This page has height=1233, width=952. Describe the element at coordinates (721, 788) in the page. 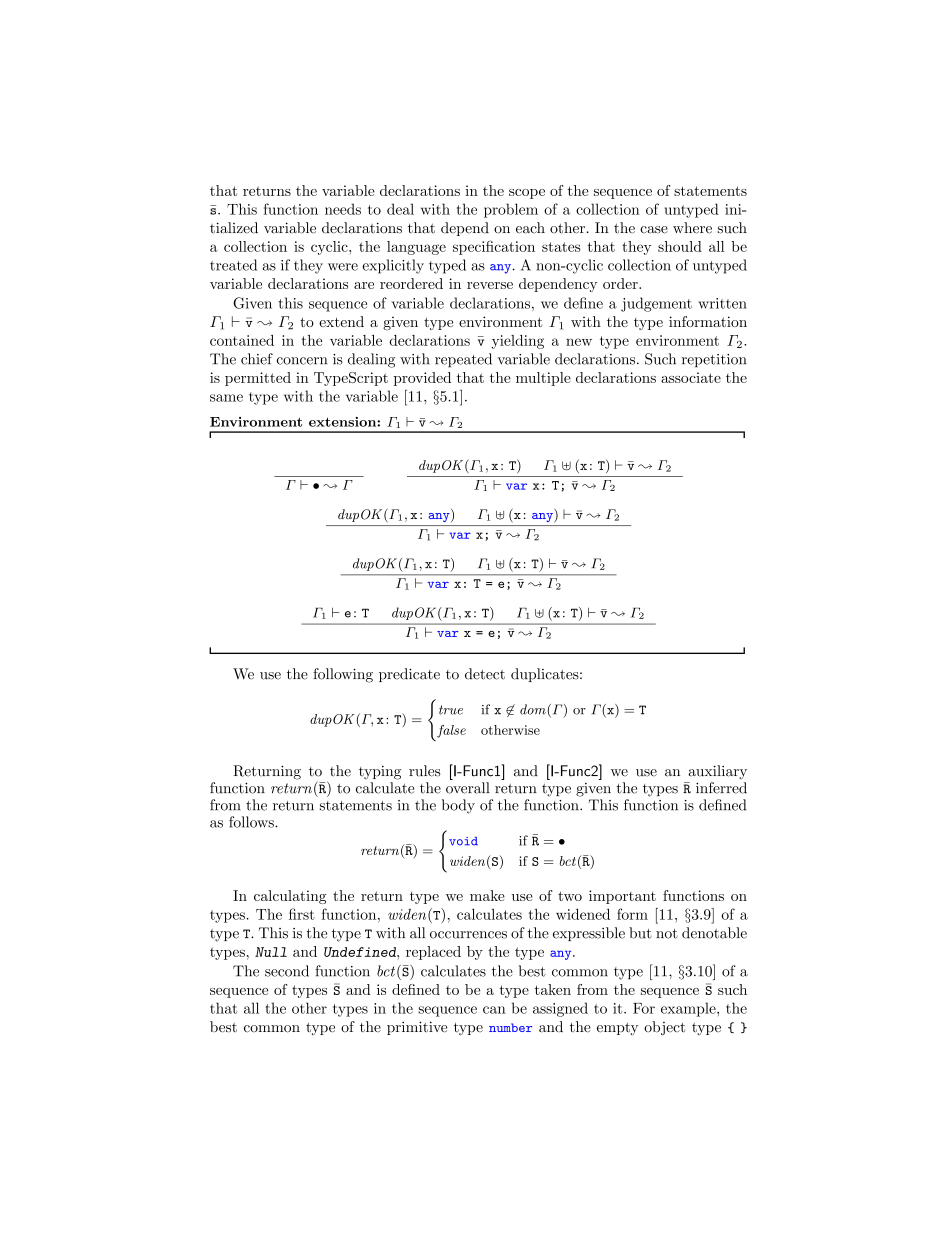

I see `inferred` at that location.
